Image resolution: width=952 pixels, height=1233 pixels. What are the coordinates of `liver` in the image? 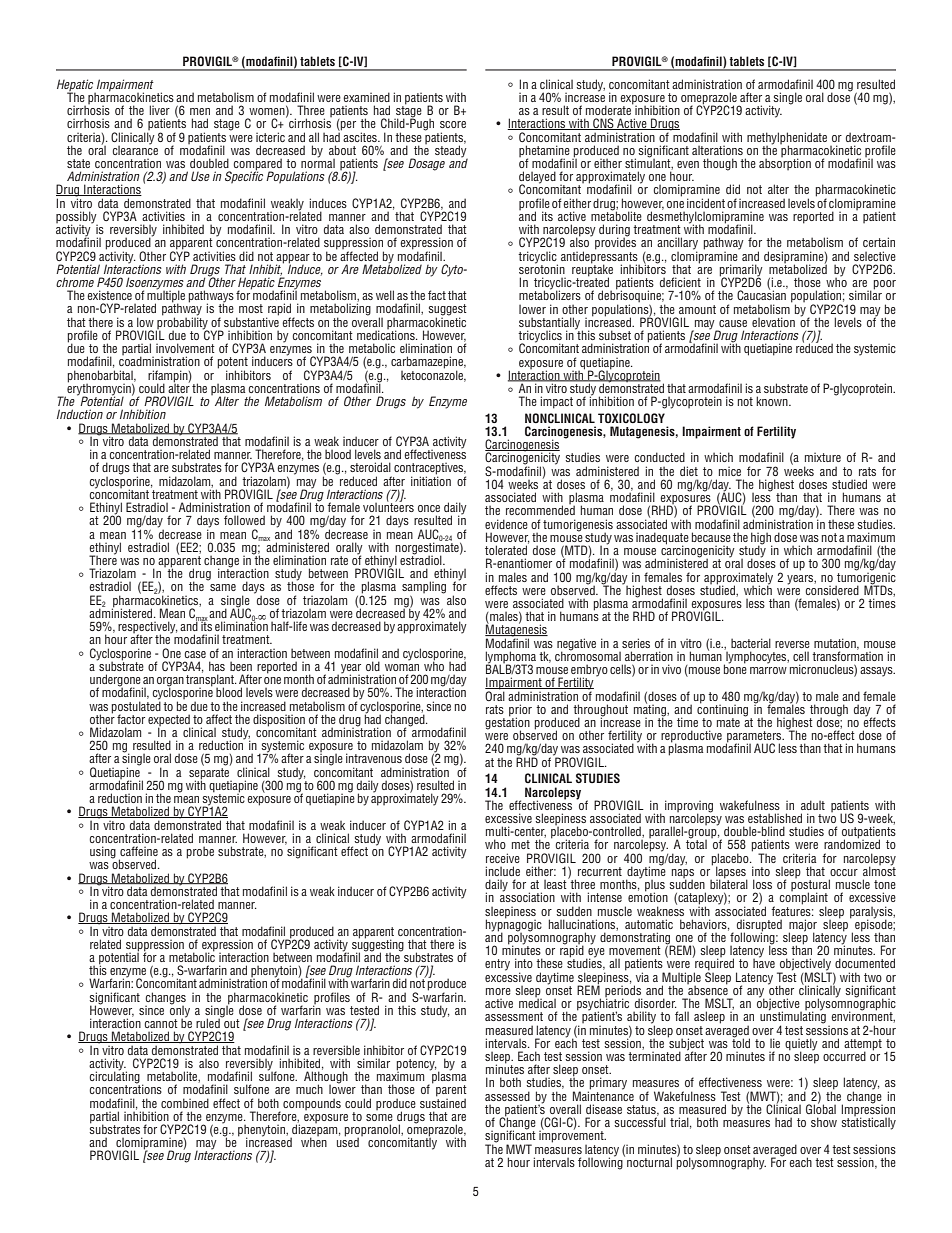 It's located at (159, 110).
